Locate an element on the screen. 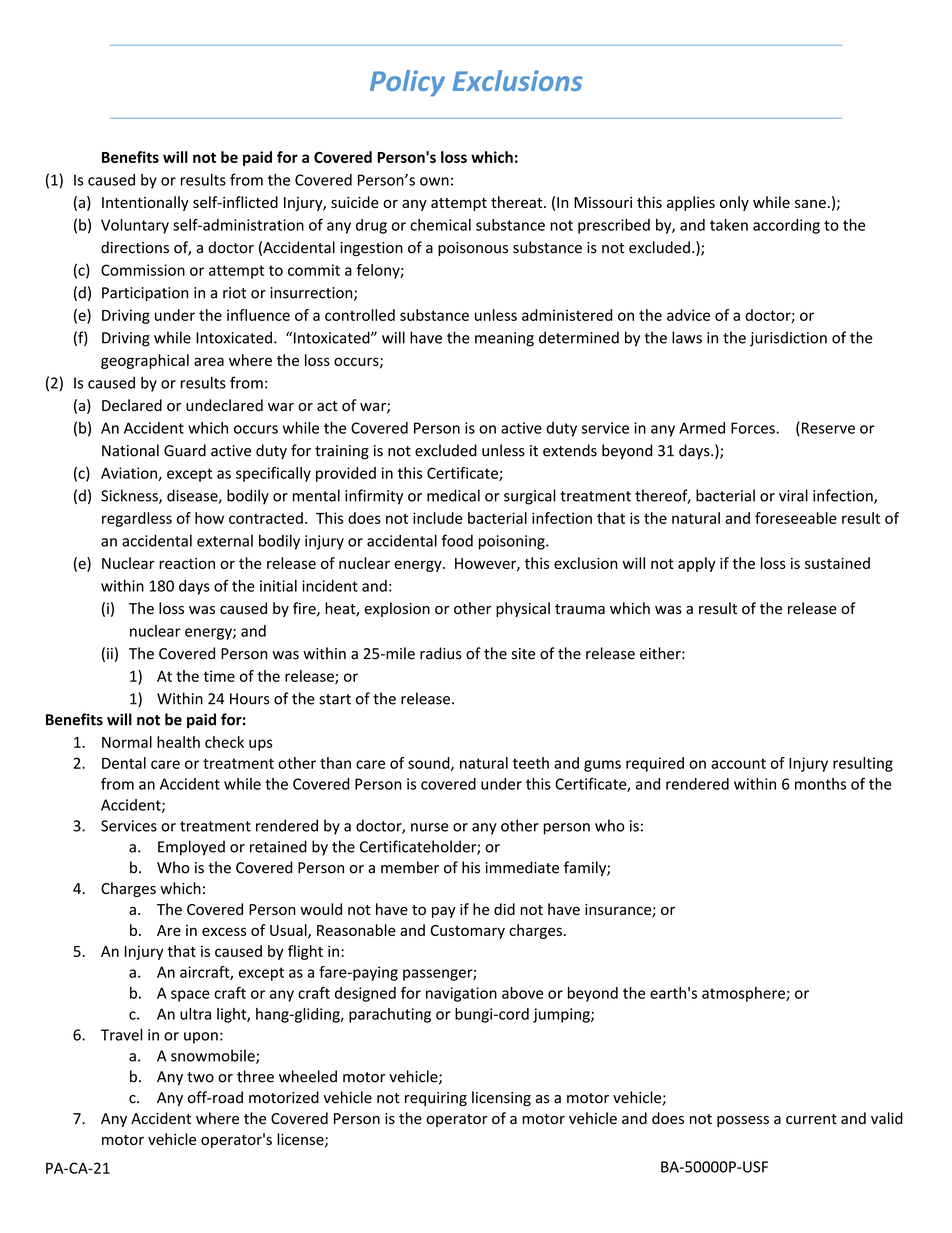 This screenshot has height=1233, width=952. sustained is located at coordinates (837, 563).
